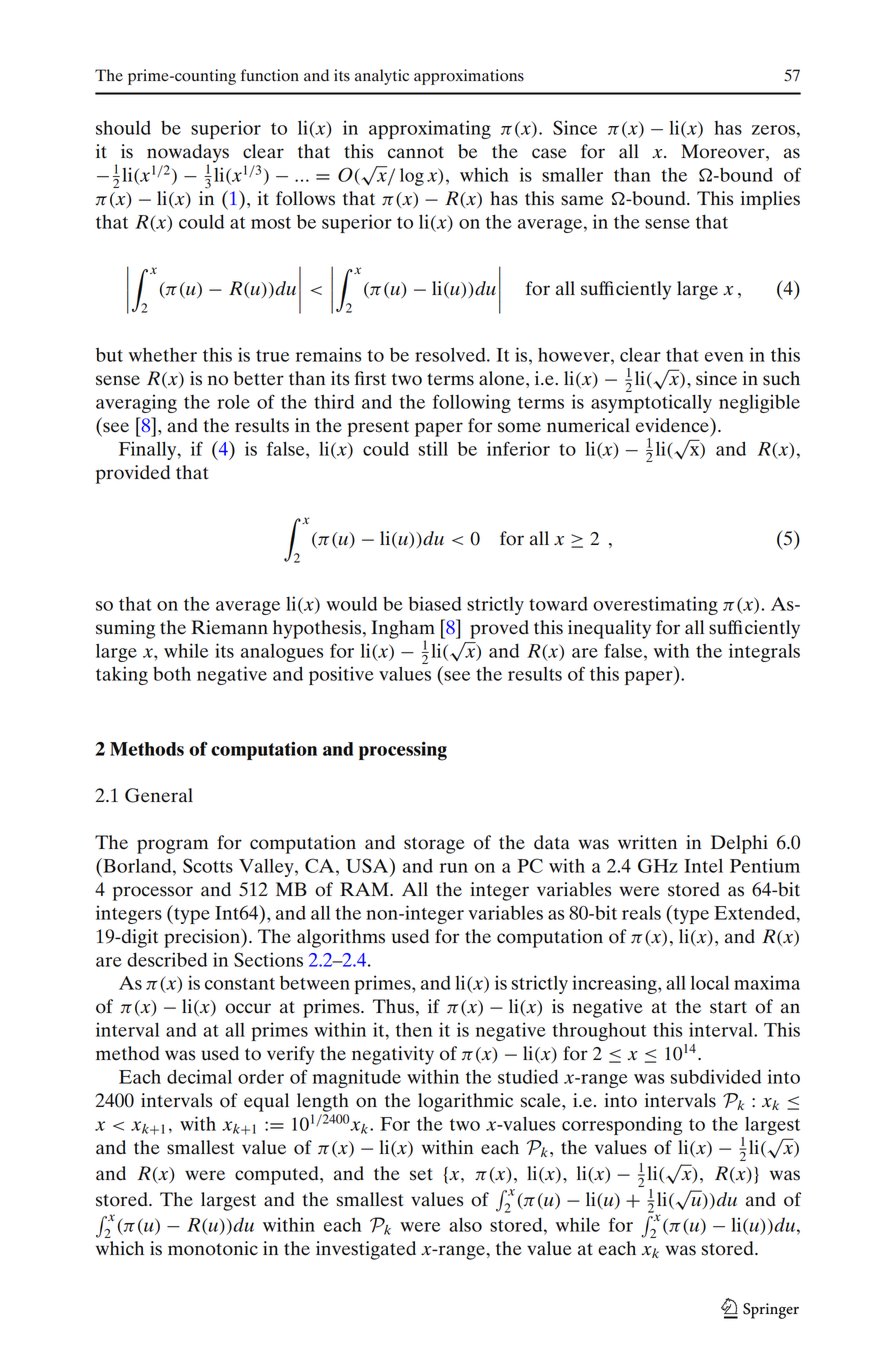 This image has height=1359, width=896. What do you see at coordinates (430, 129) in the image?
I see `approximating` at bounding box center [430, 129].
